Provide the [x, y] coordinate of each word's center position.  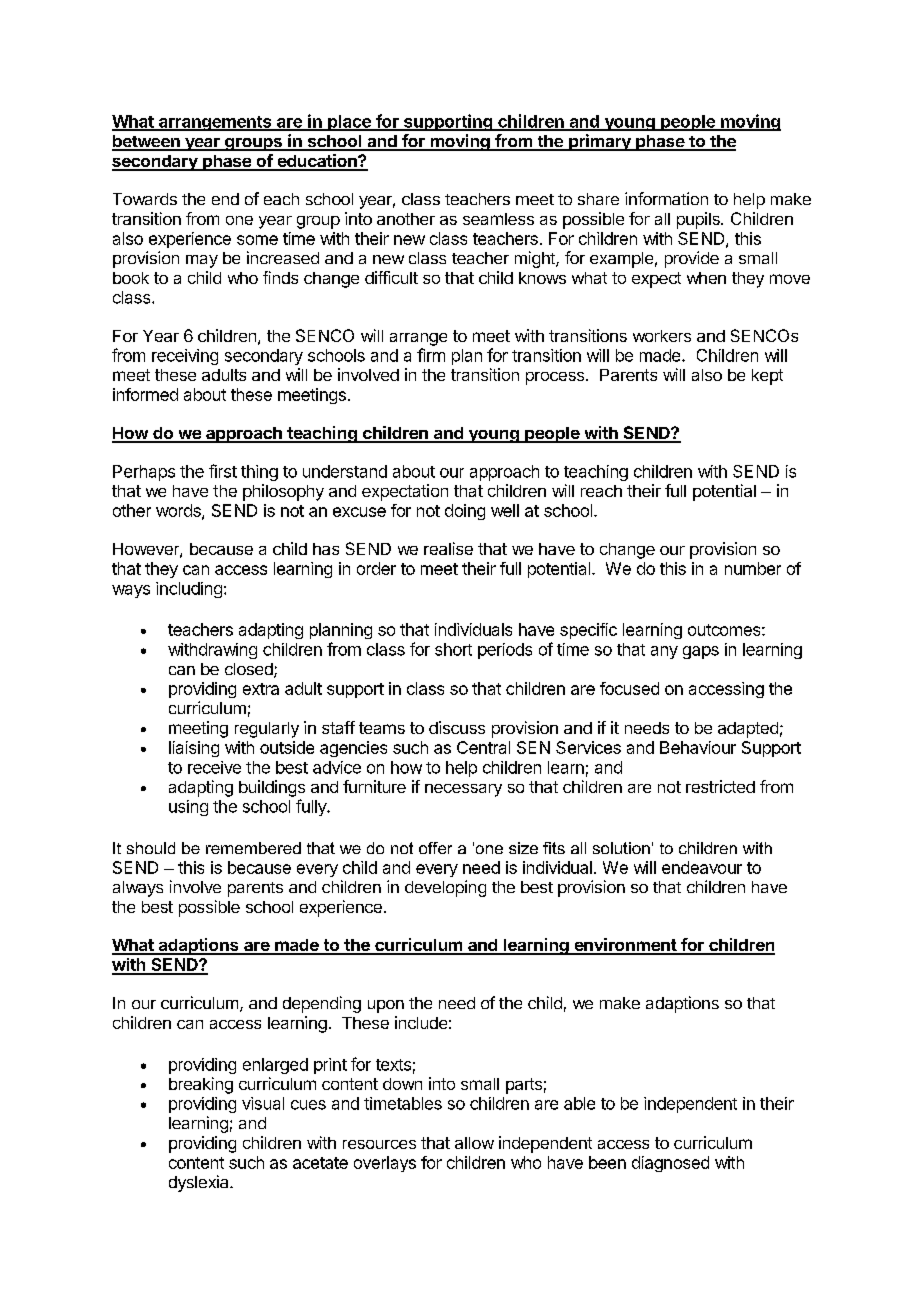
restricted [720, 786]
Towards [145, 199]
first [223, 471]
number [753, 568]
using [188, 808]
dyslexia [200, 1183]
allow [474, 1143]
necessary [463, 790]
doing [465, 512]
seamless [498, 219]
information [666, 198]
